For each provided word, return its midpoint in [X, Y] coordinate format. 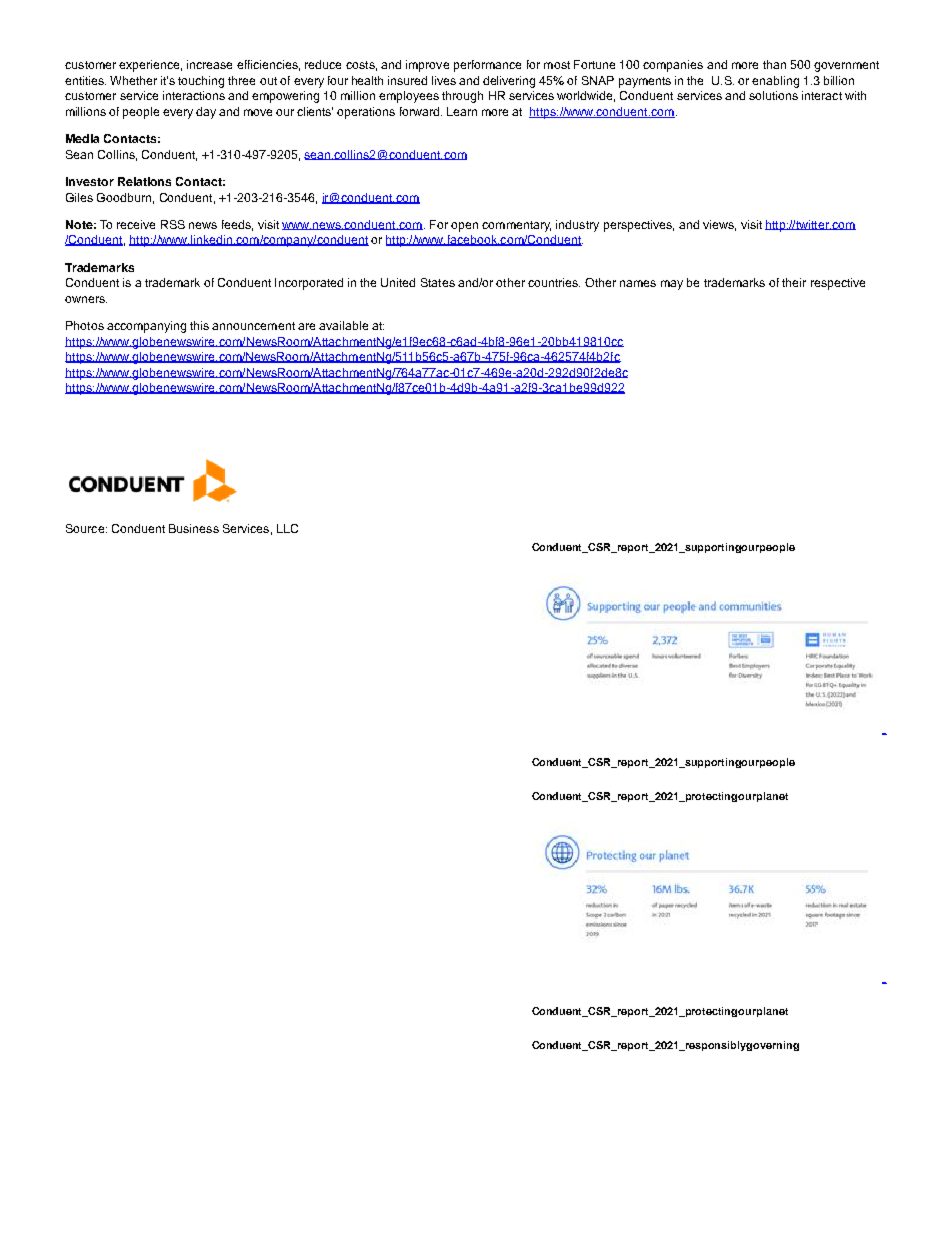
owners [86, 299]
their [794, 282]
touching [201, 82]
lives [444, 80]
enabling [775, 82]
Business [194, 528]
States [438, 282]
